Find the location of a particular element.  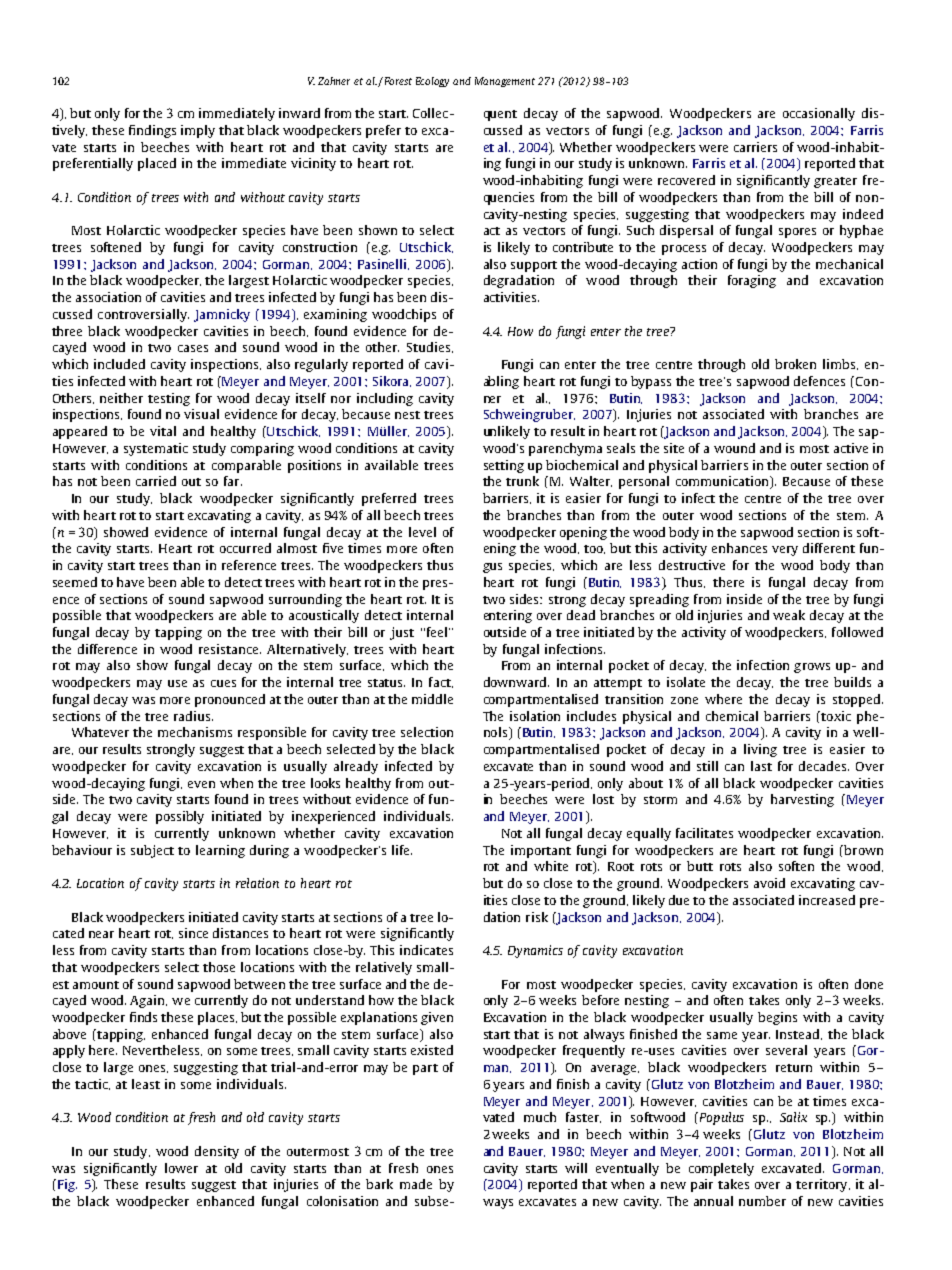

Ecology is located at coordinates (432, 82).
